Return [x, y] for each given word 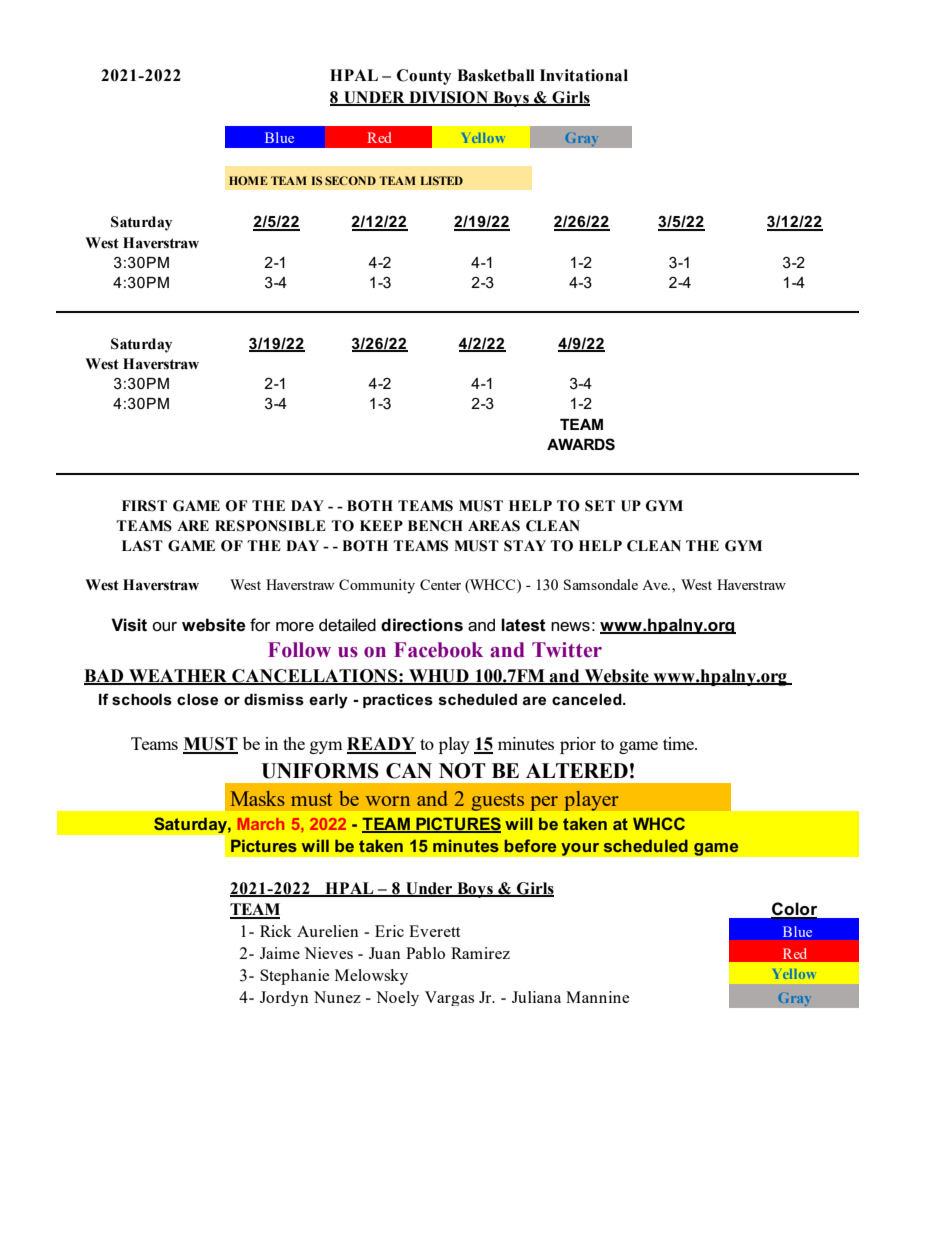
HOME [248, 180]
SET [600, 506]
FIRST [144, 506]
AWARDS [581, 444]
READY [381, 745]
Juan [385, 953]
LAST [142, 546]
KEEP [381, 525]
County [424, 77]
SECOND [350, 180]
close [197, 699]
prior [578, 745]
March [261, 824]
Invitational [584, 75]
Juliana [536, 997]
